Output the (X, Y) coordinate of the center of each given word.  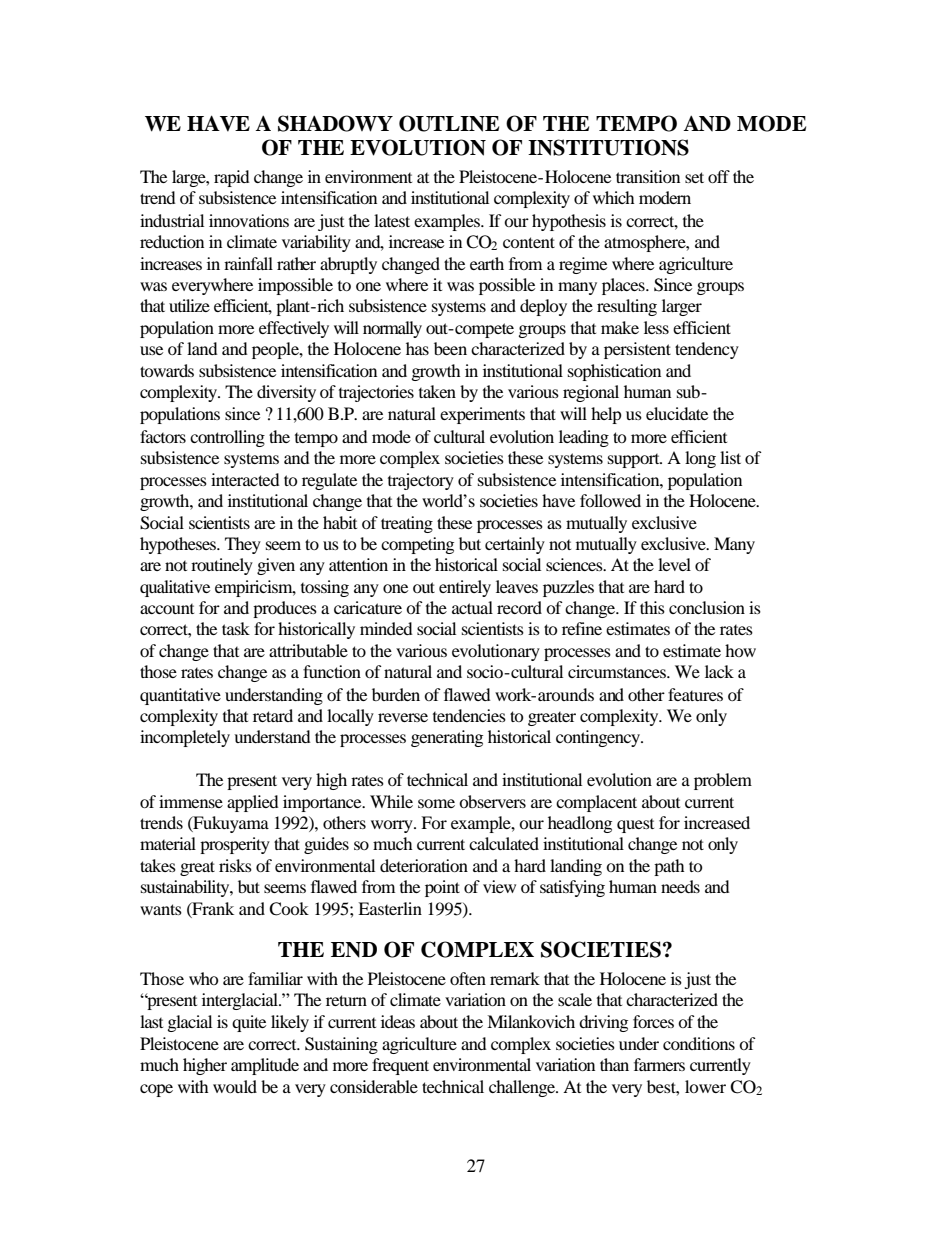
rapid (232, 178)
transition (648, 176)
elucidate (677, 413)
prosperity (235, 845)
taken (437, 391)
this (652, 607)
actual (472, 607)
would (235, 1086)
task (236, 628)
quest (635, 826)
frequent (400, 1066)
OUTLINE (449, 123)
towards (167, 370)
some (436, 803)
